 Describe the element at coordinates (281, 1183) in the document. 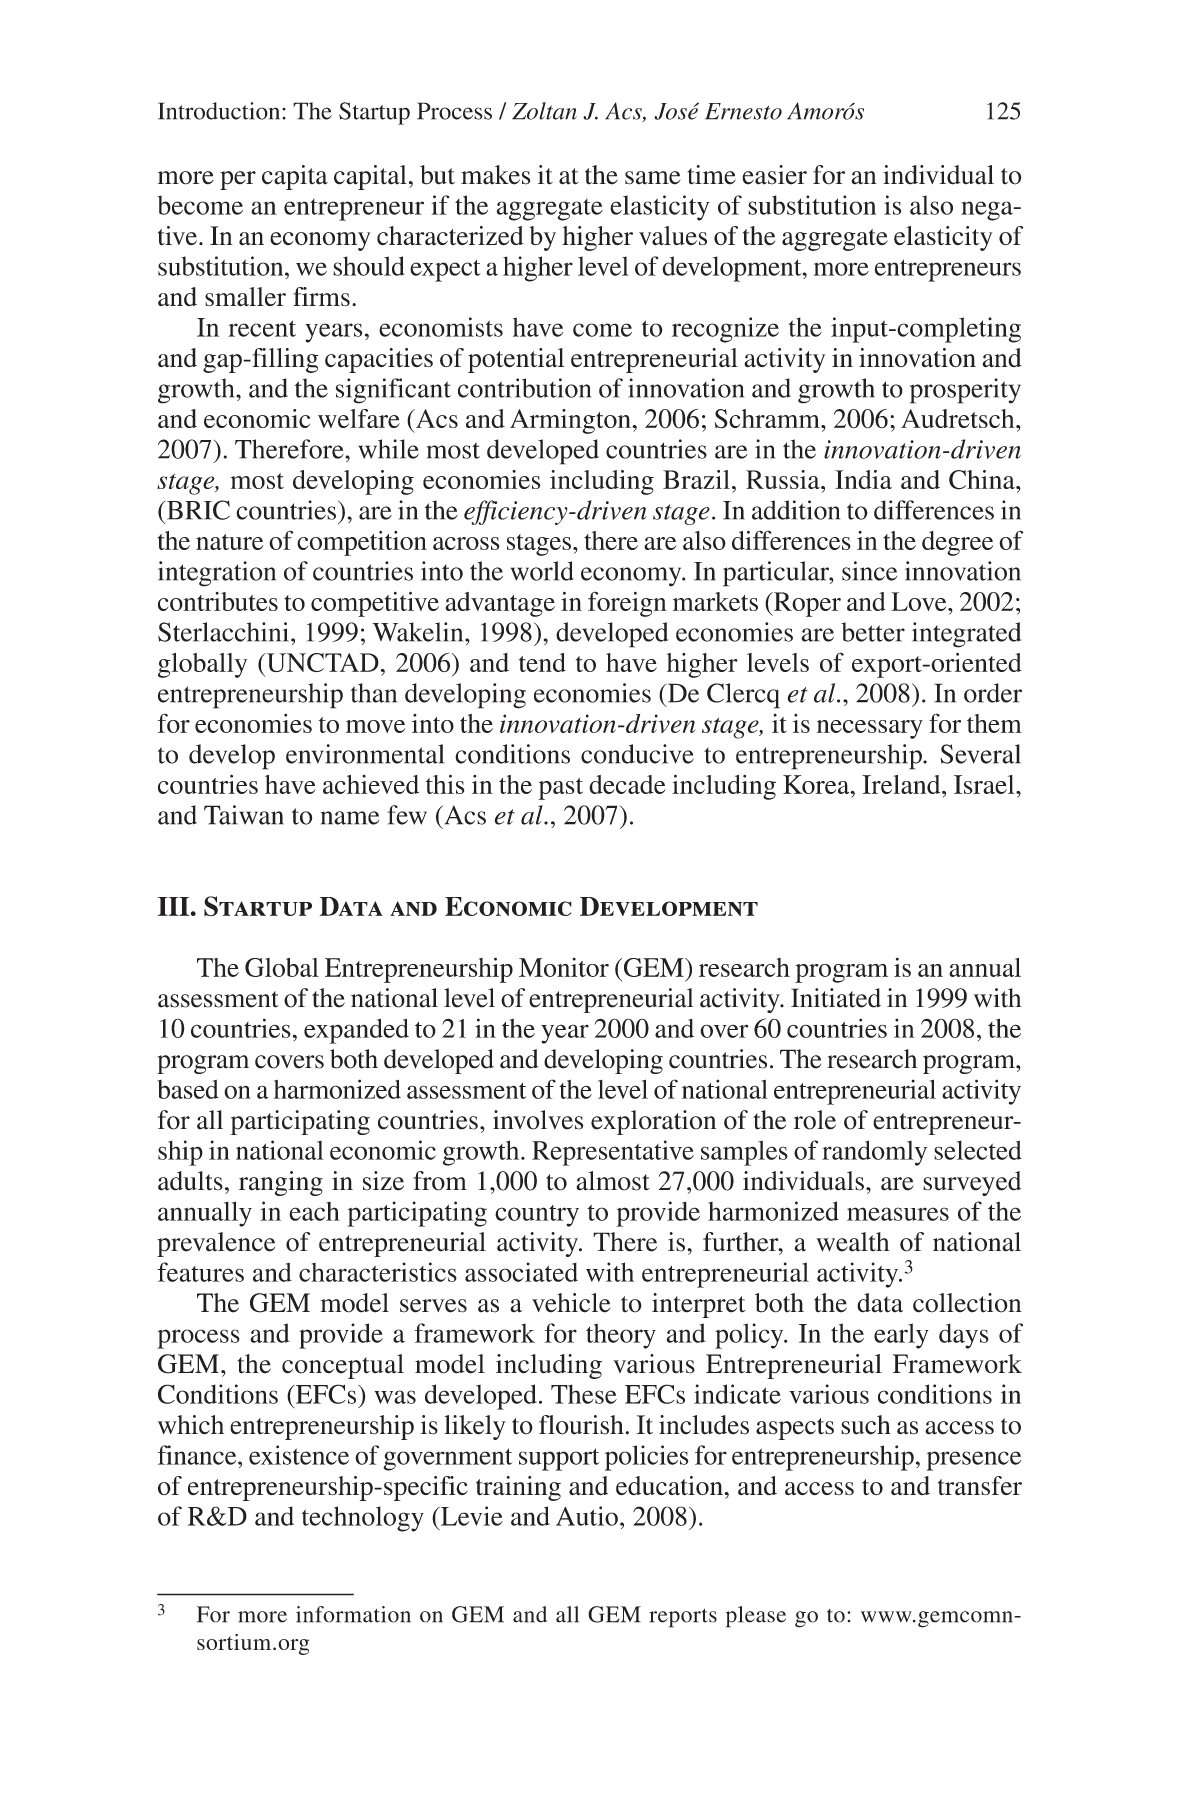

I see `ranging` at that location.
